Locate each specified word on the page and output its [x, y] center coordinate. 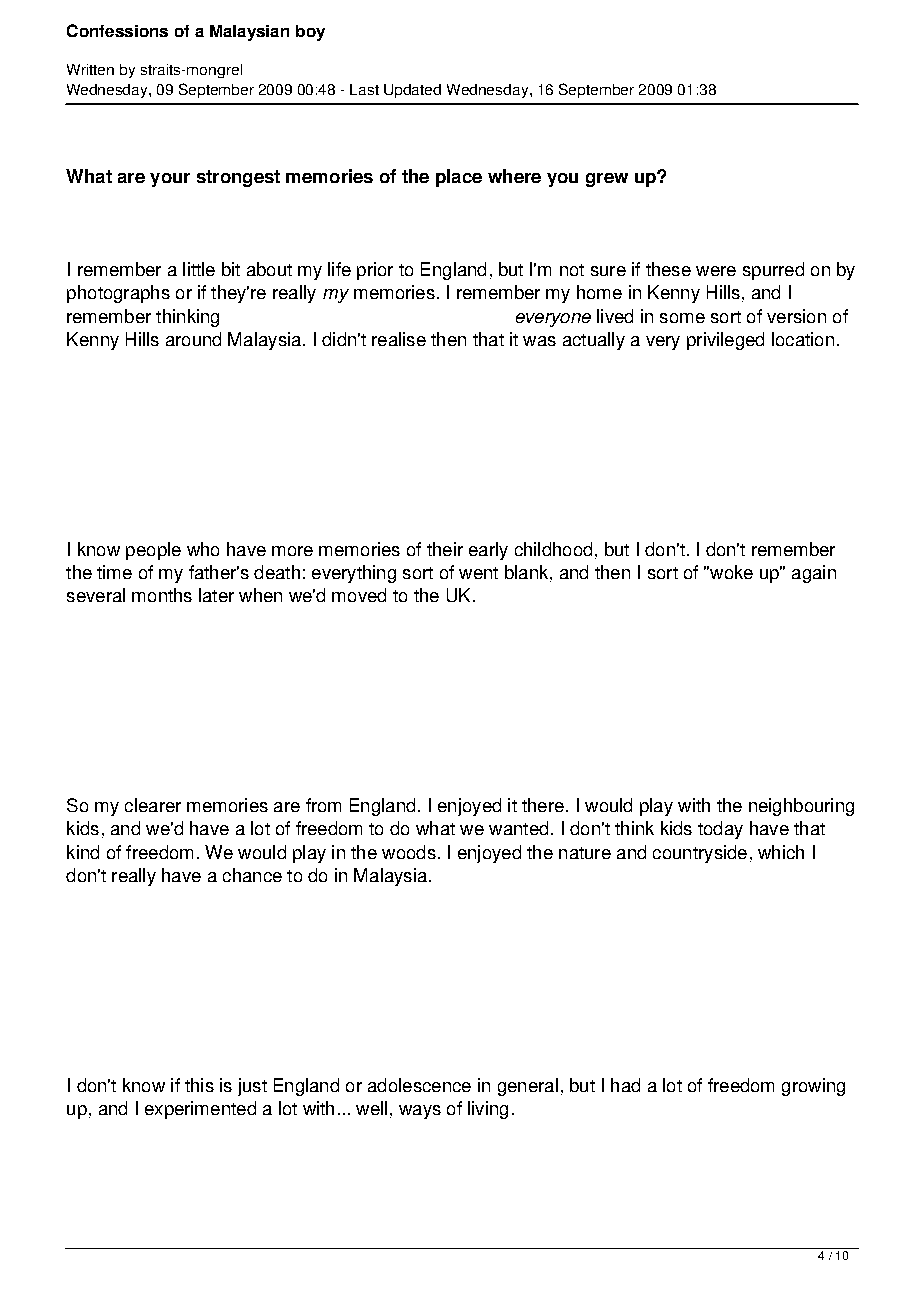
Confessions [117, 30]
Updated [412, 91]
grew [607, 180]
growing [813, 1087]
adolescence [419, 1085]
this [199, 1085]
